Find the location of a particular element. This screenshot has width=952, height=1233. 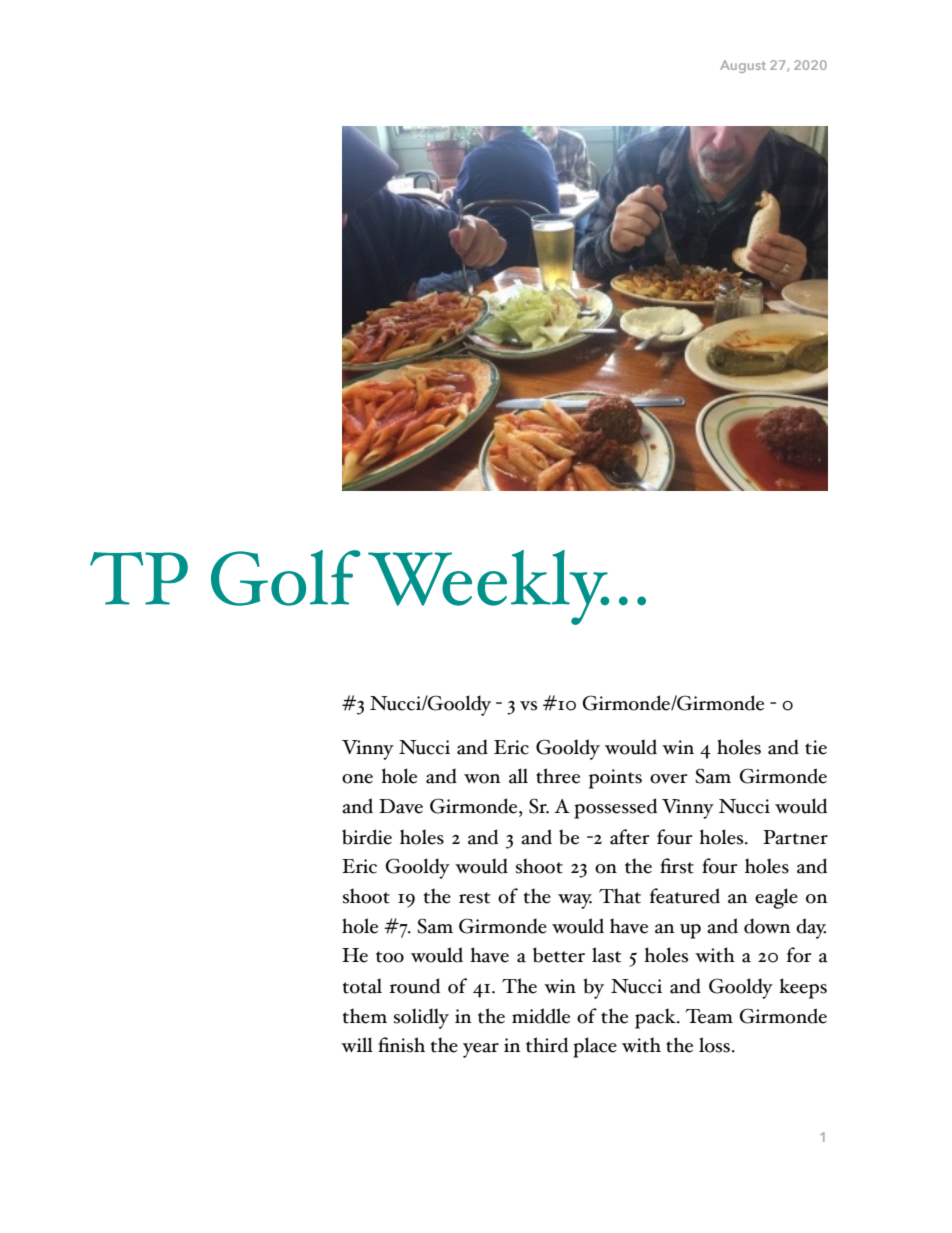

middle is located at coordinates (541, 1016).
